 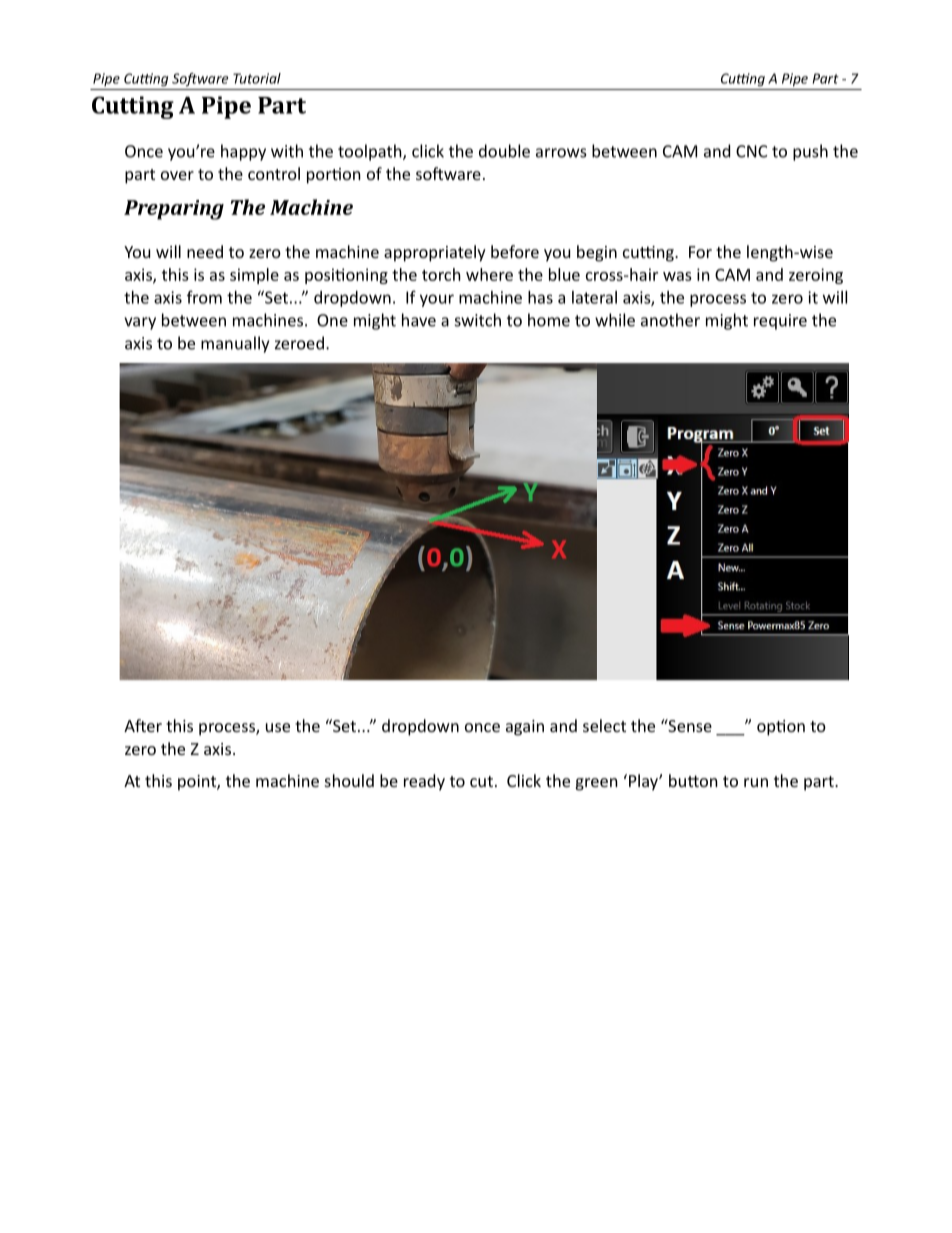 What do you see at coordinates (257, 78) in the document?
I see `Tutorial` at bounding box center [257, 78].
